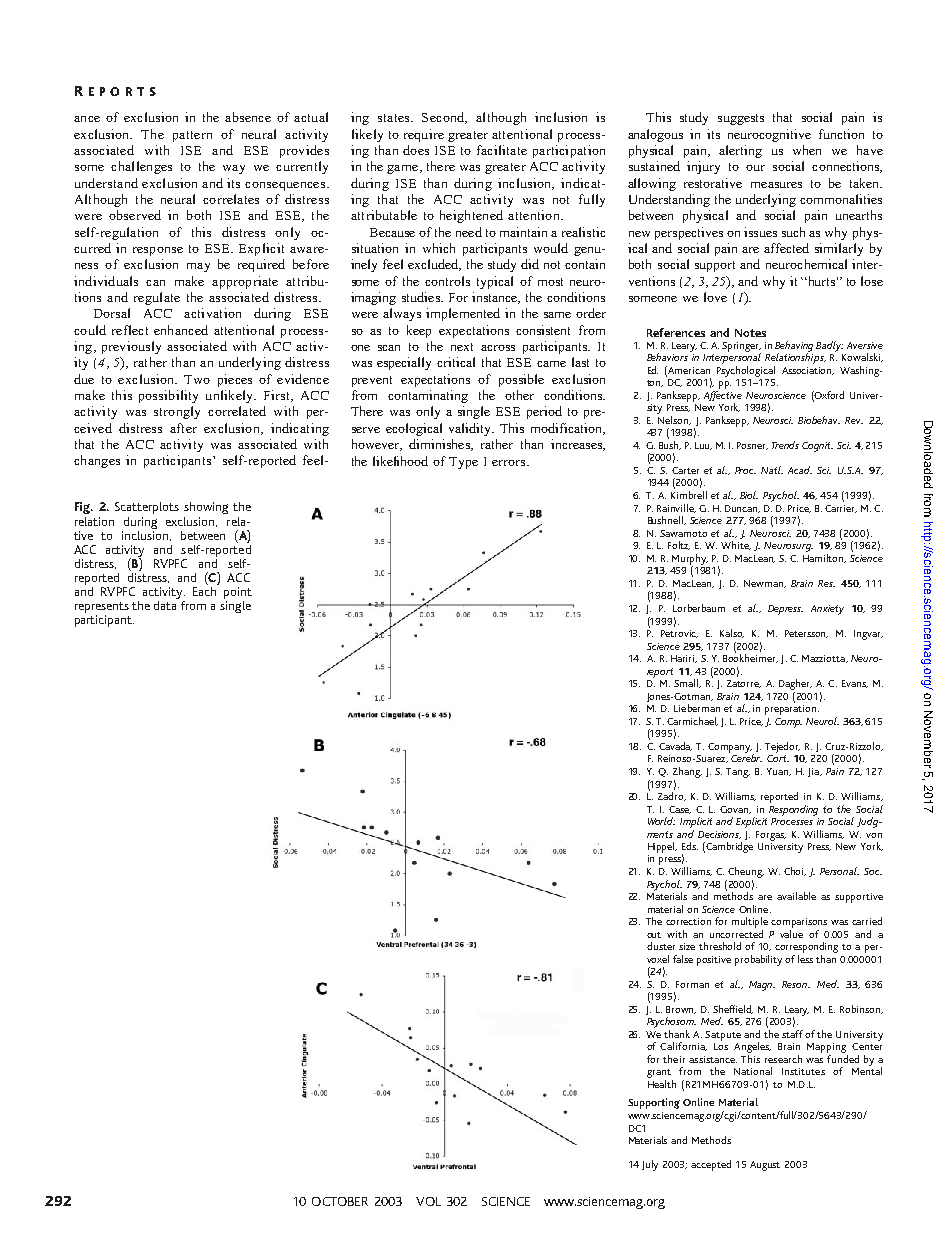 Image resolution: width=952 pixels, height=1233 pixels. I want to click on when, so click(807, 150).
